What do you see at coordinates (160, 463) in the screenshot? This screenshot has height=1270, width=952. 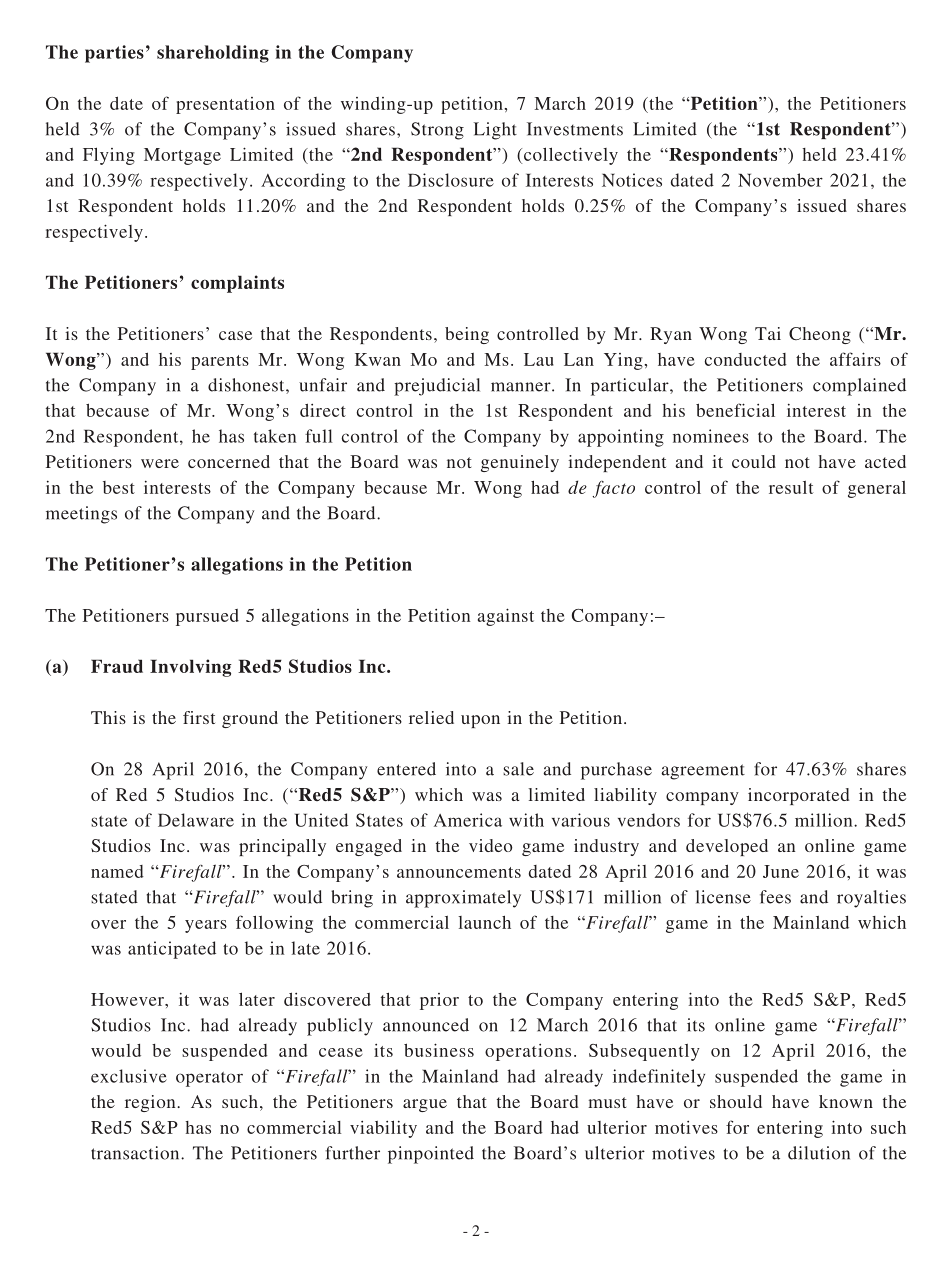 I see `were` at bounding box center [160, 463].
